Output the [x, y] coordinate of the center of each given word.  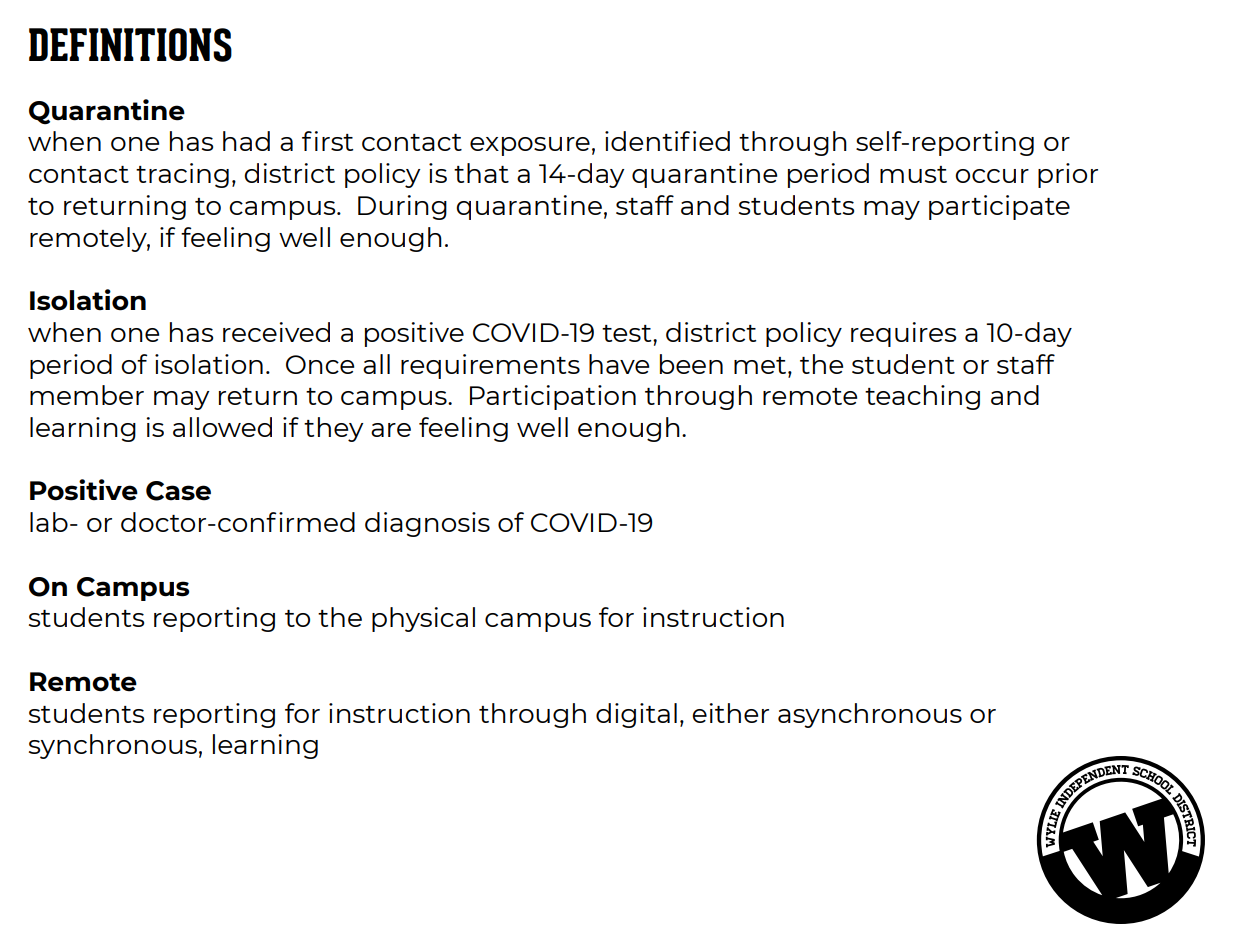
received [276, 332]
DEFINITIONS [130, 45]
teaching [922, 397]
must [913, 174]
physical [423, 619]
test [628, 333]
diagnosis [427, 524]
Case [178, 491]
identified [667, 141]
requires [903, 334]
